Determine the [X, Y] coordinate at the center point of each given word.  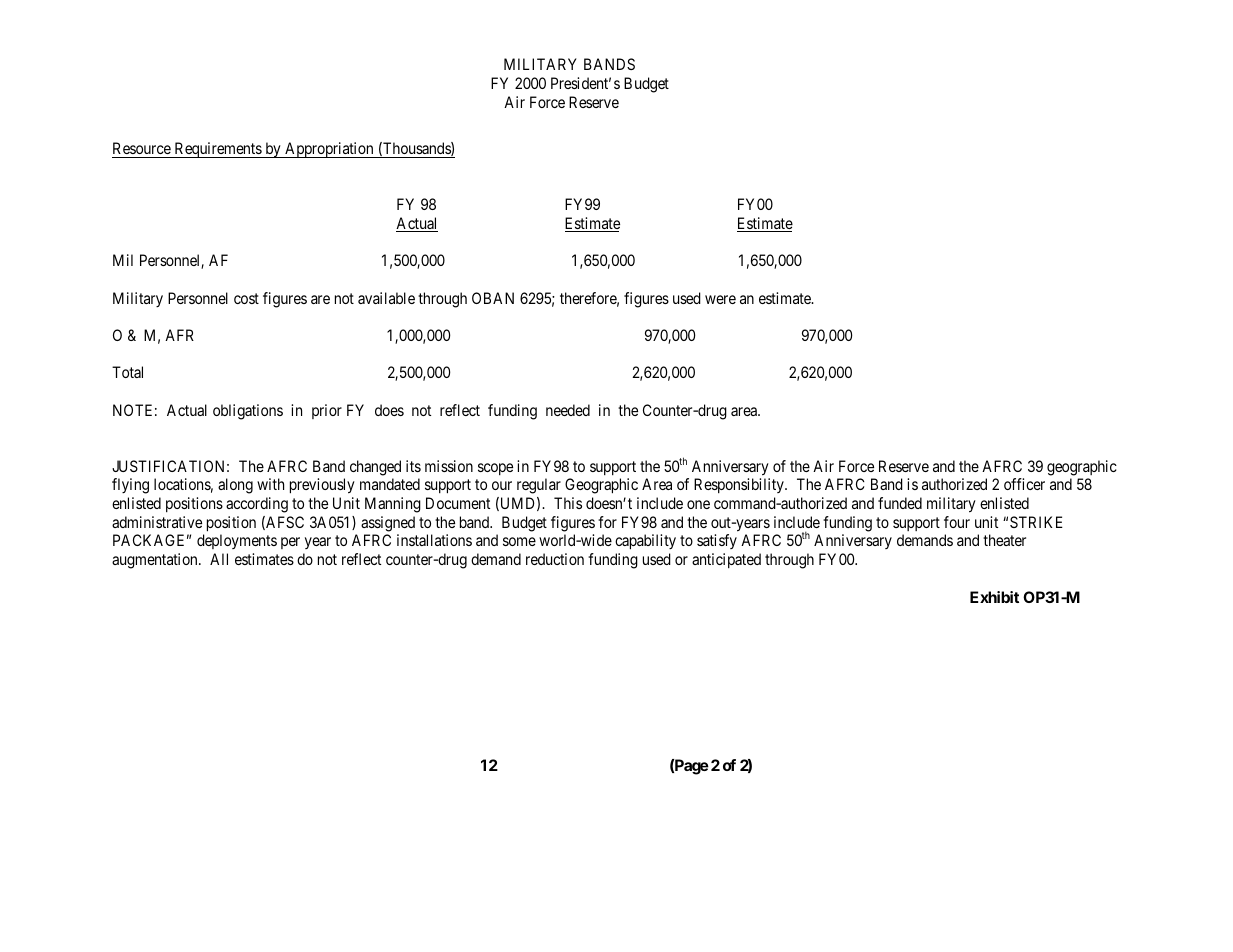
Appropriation [329, 150]
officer [1024, 484]
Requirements [217, 150]
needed [568, 410]
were [720, 299]
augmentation [156, 561]
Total [127, 372]
